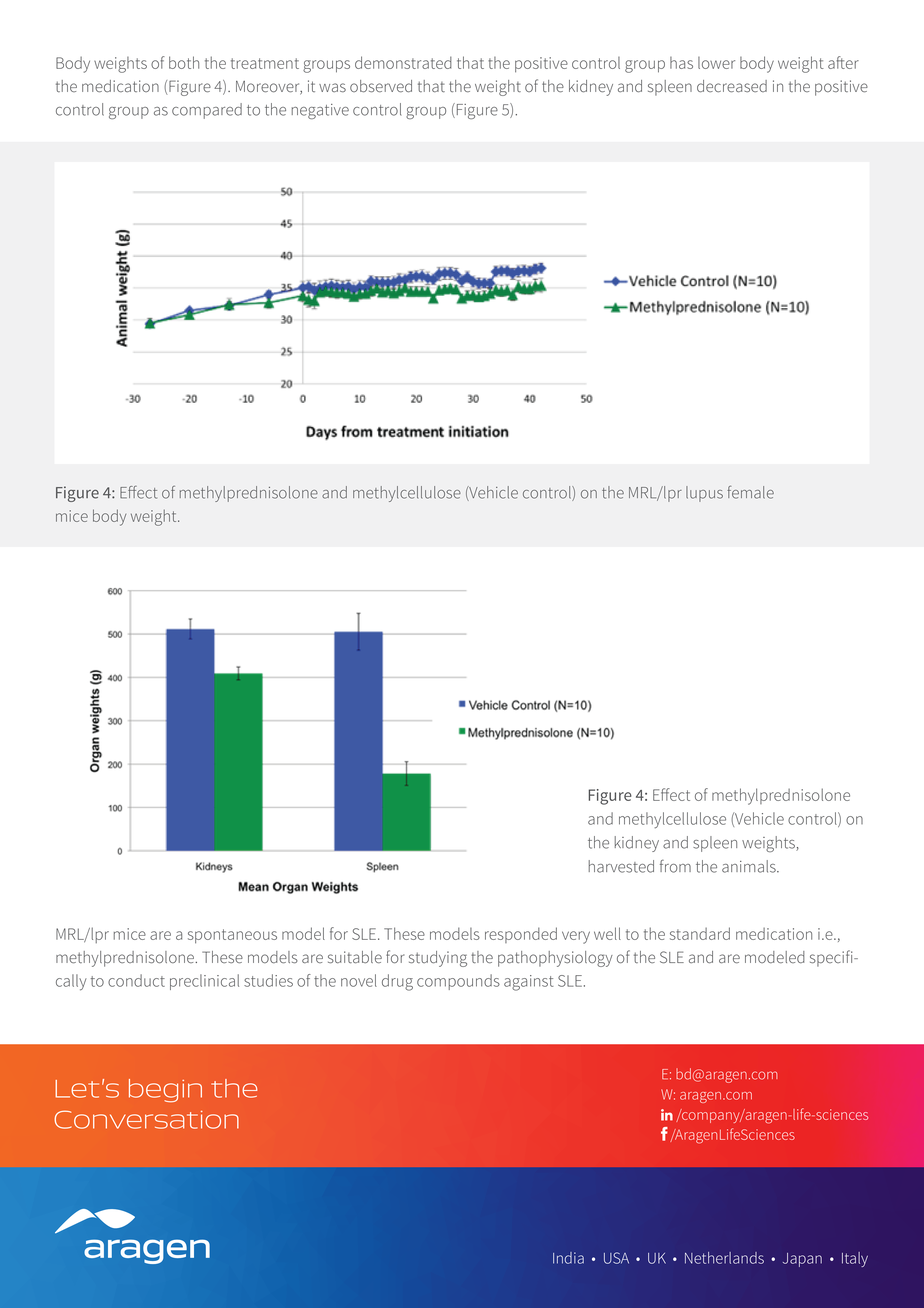 Image resolution: width=924 pixels, height=1308 pixels. Describe the element at coordinates (704, 494) in the page. I see `lupus` at that location.
